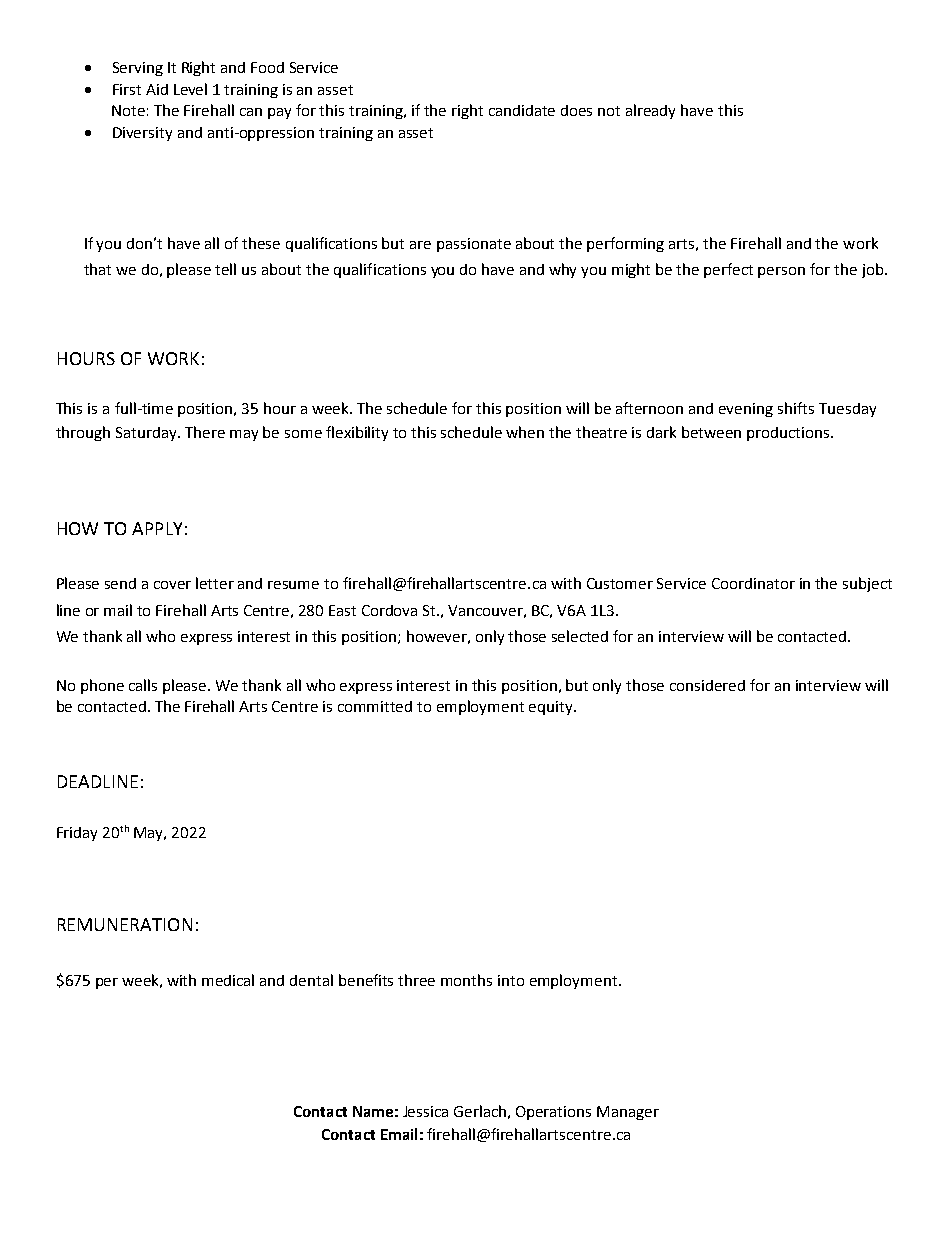 Image resolution: width=952 pixels, height=1233 pixels. What do you see at coordinates (522, 110) in the screenshot?
I see `candidate` at bounding box center [522, 110].
